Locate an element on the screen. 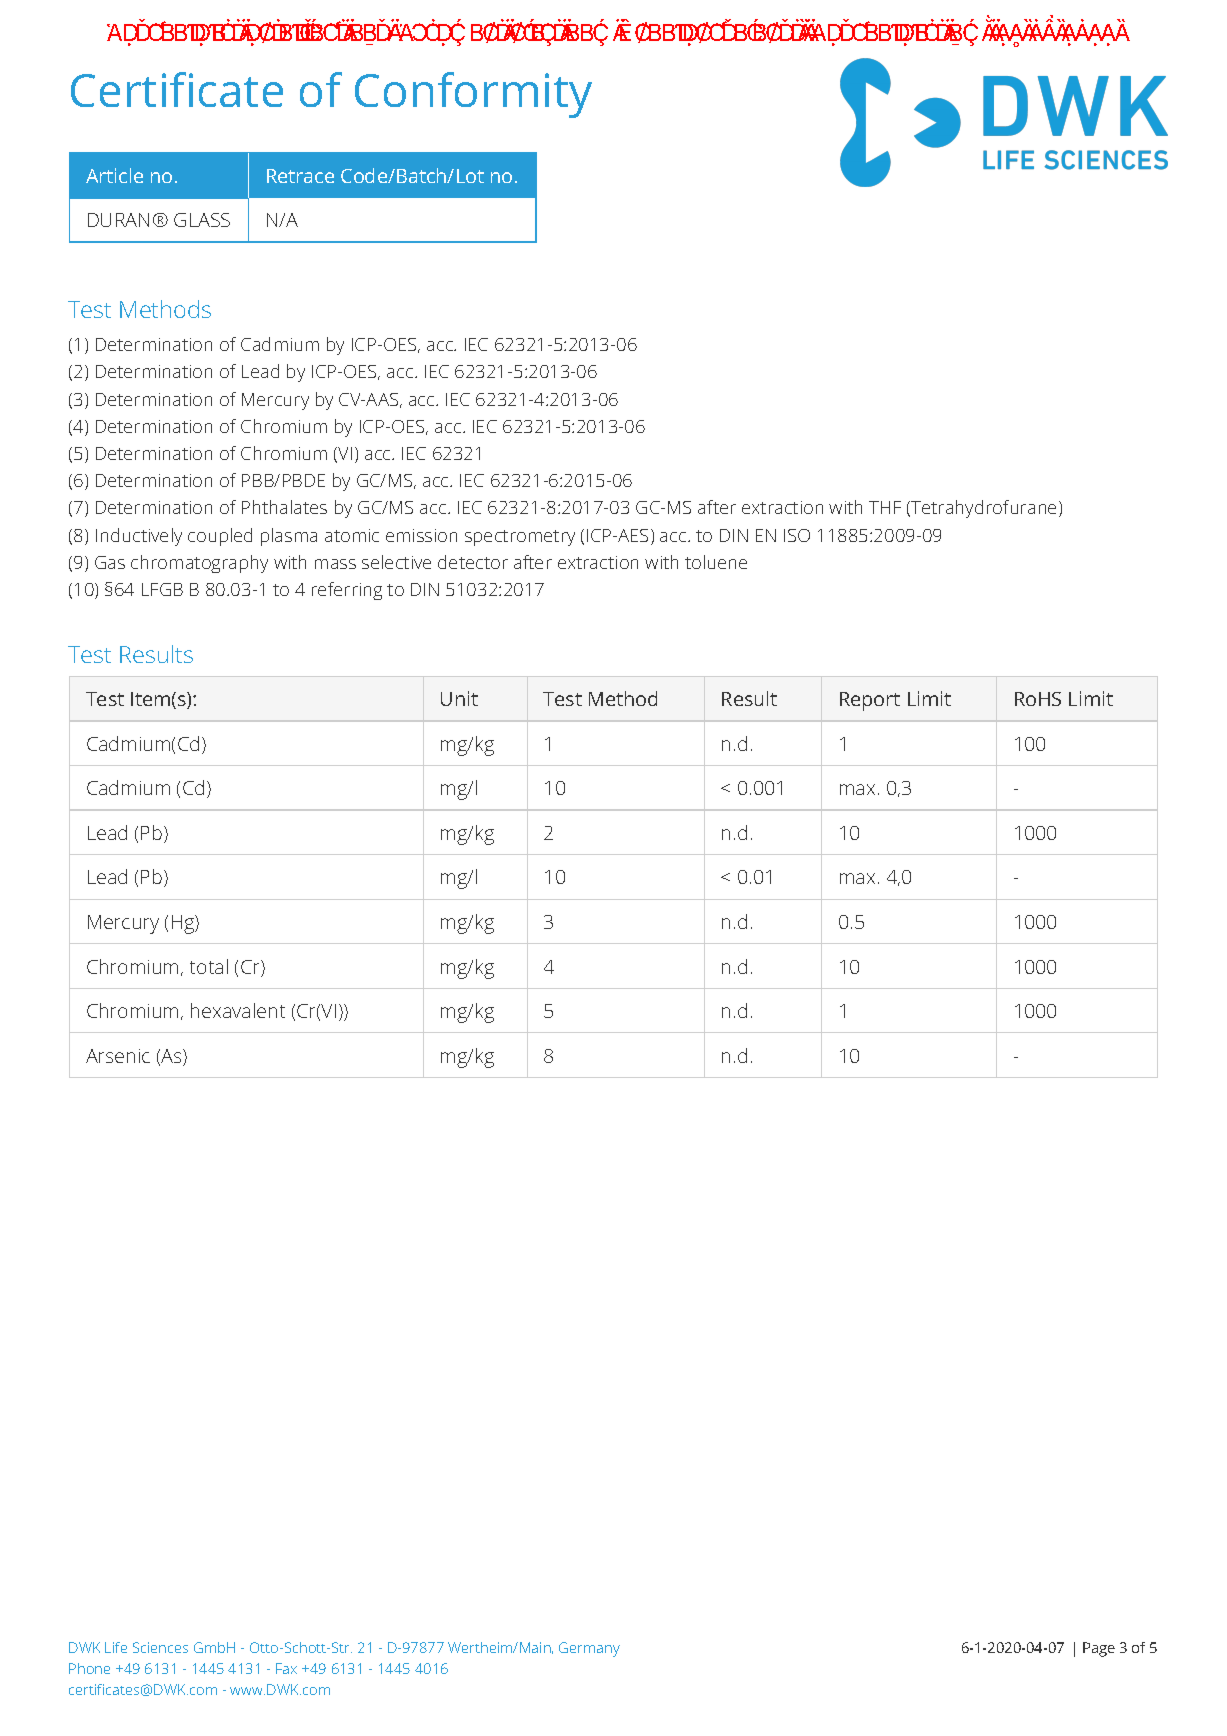  Conformity is located at coordinates (473, 95).
